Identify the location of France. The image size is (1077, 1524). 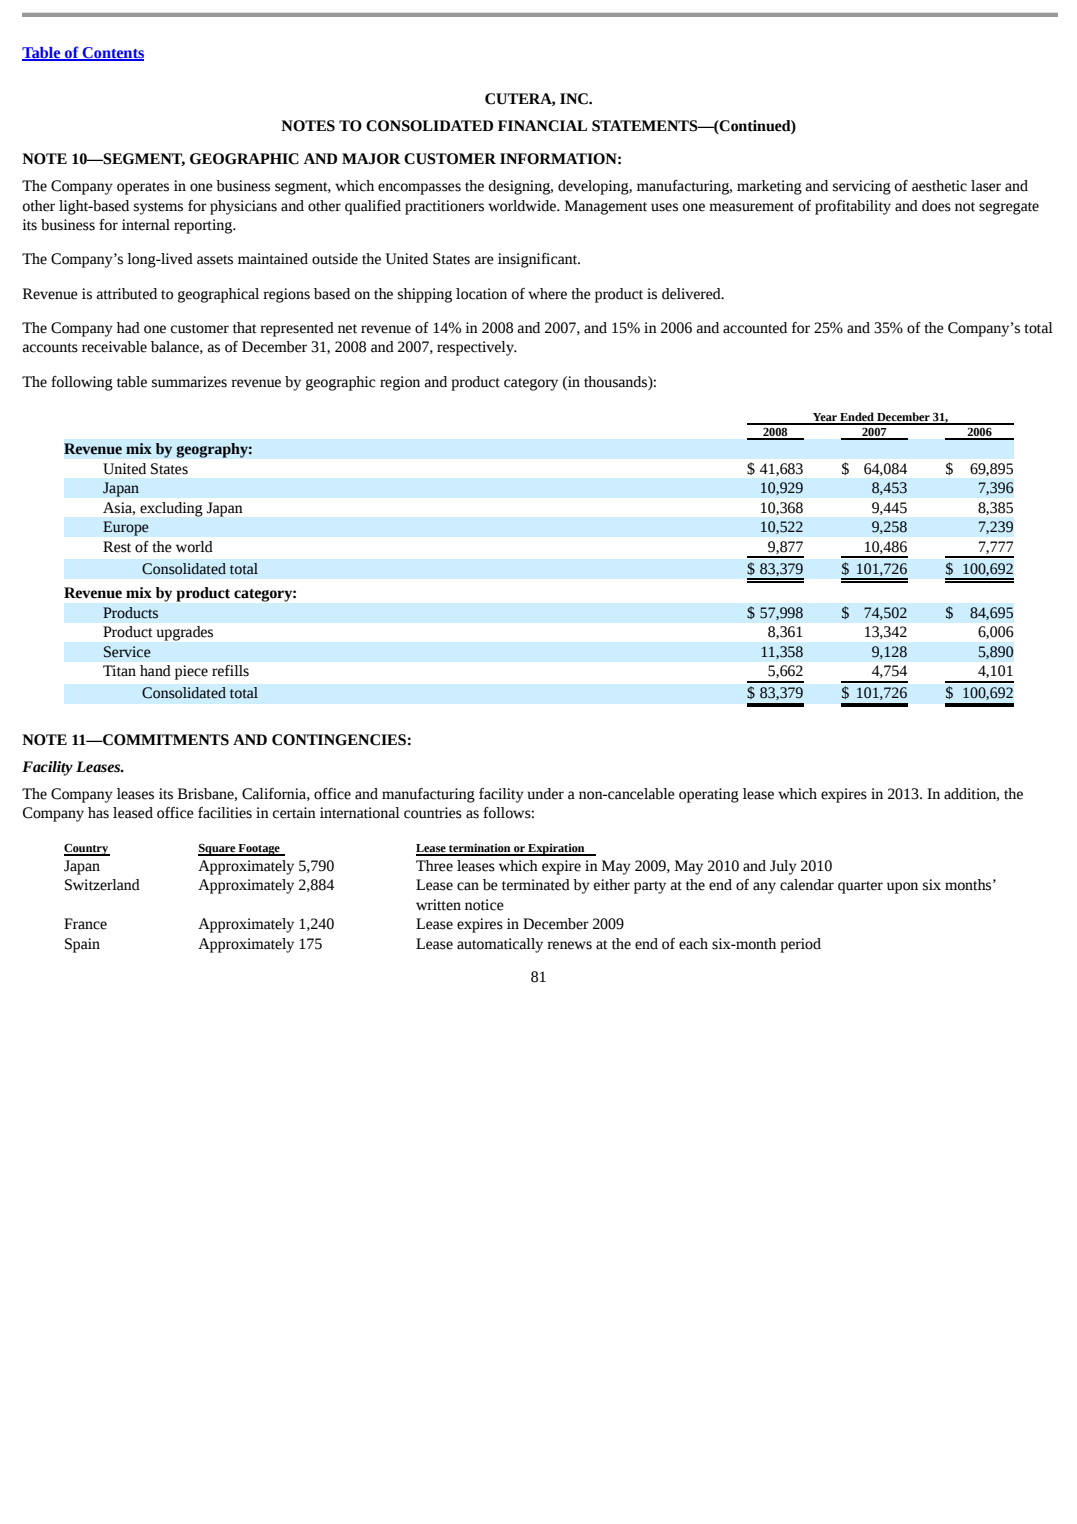
(85, 924).
